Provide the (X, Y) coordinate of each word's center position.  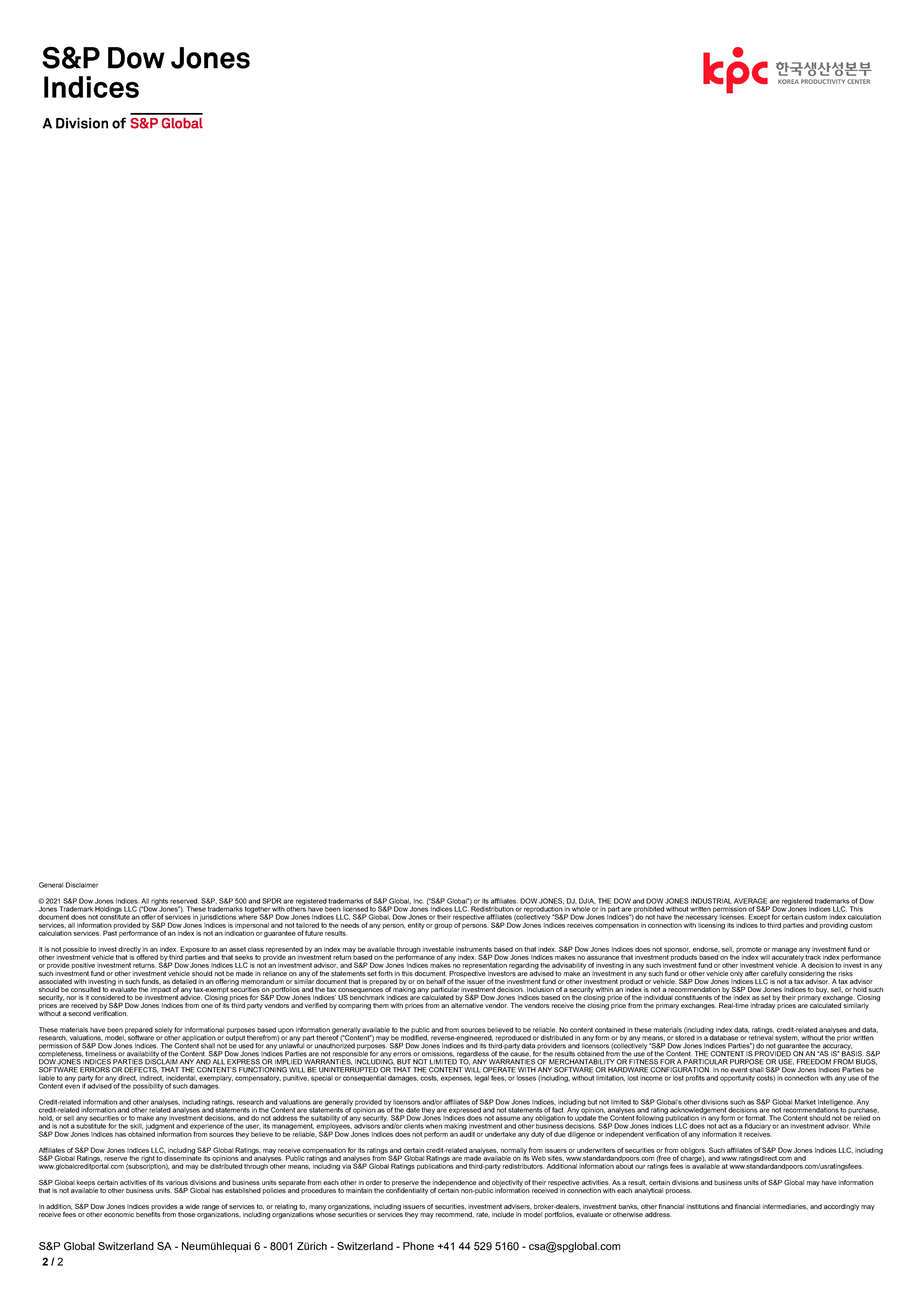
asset (237, 949)
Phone (418, 1246)
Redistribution (491, 908)
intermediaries (785, 1207)
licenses (732, 917)
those (186, 1214)
